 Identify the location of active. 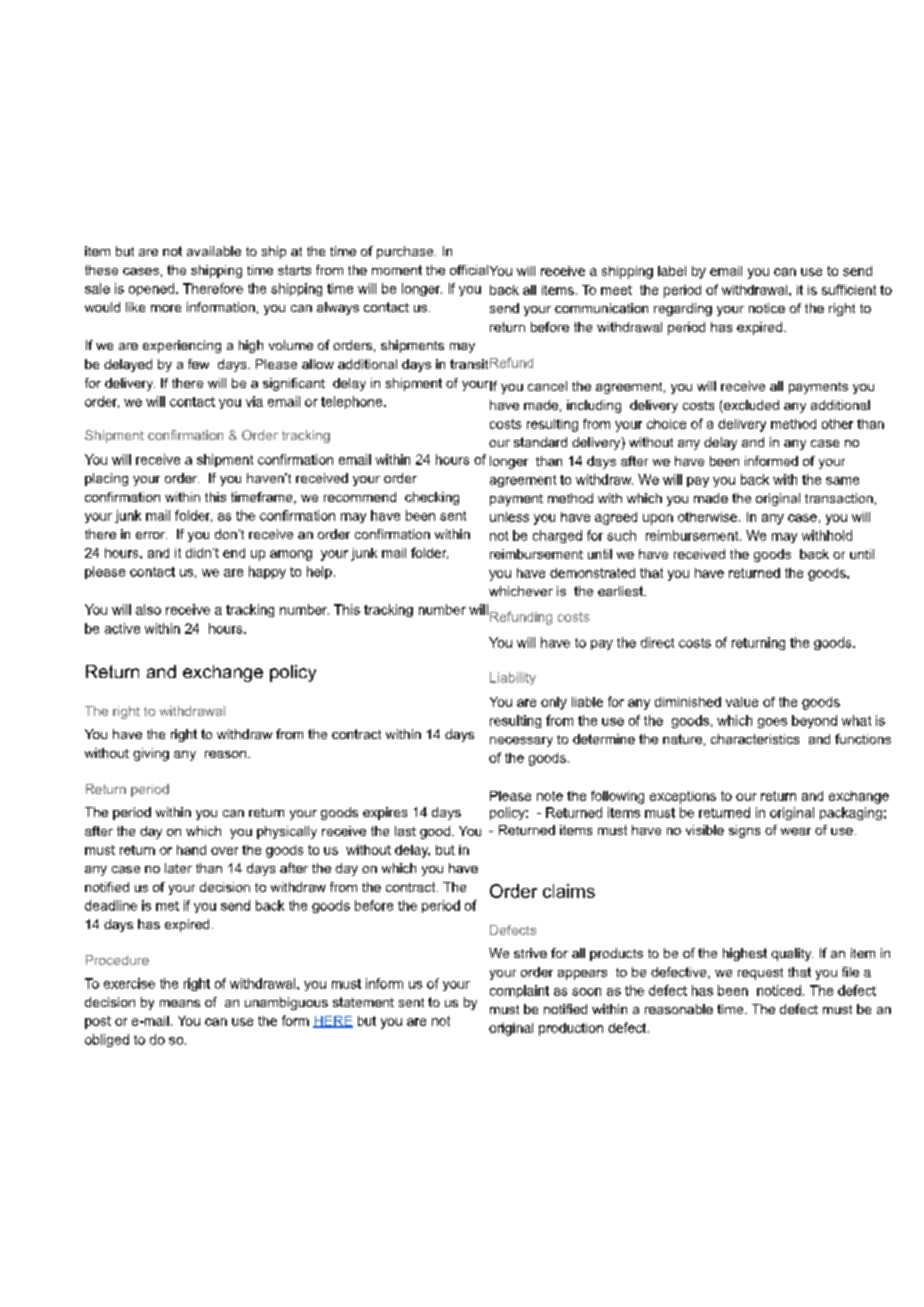
(122, 628).
